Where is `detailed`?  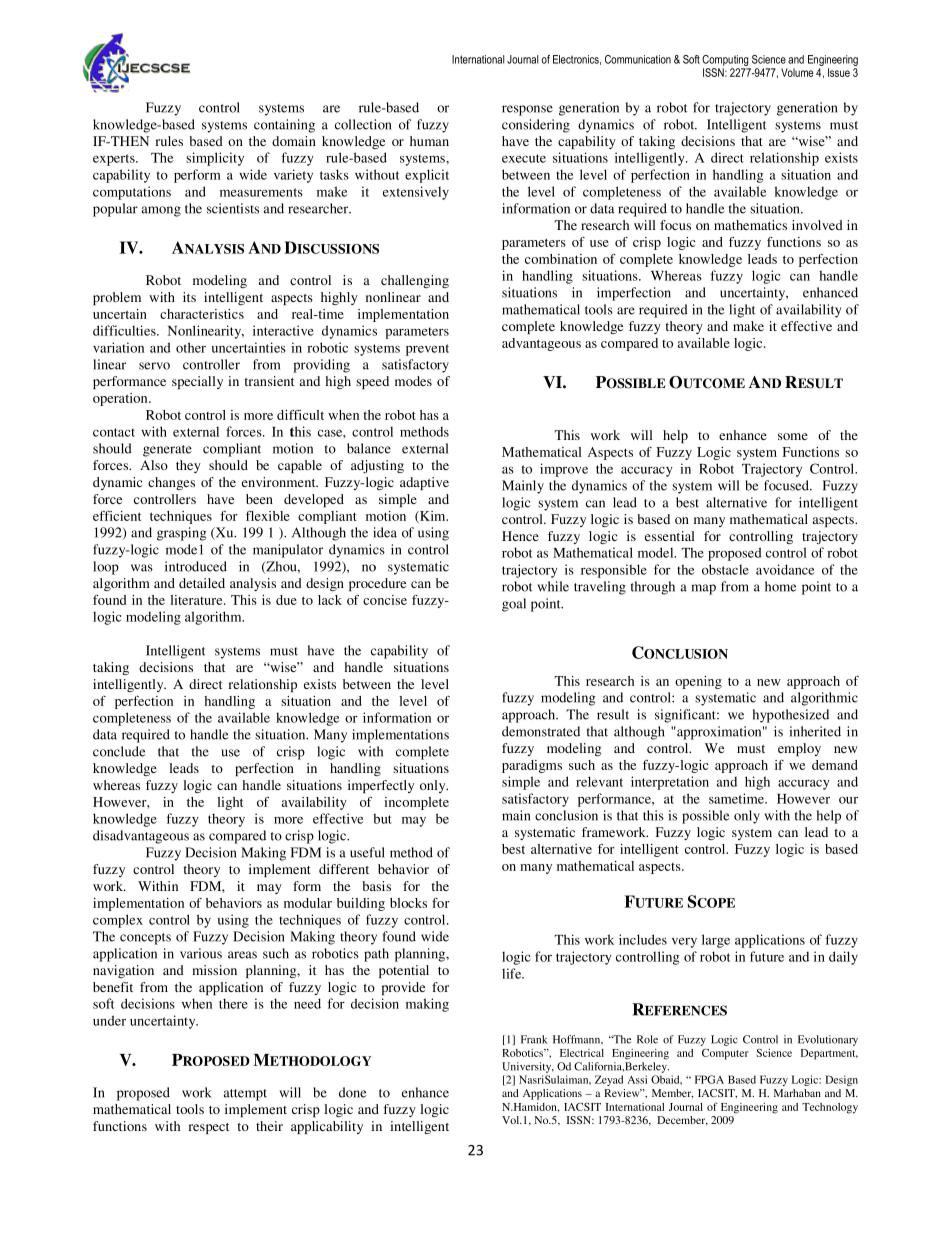
detailed is located at coordinates (202, 583).
